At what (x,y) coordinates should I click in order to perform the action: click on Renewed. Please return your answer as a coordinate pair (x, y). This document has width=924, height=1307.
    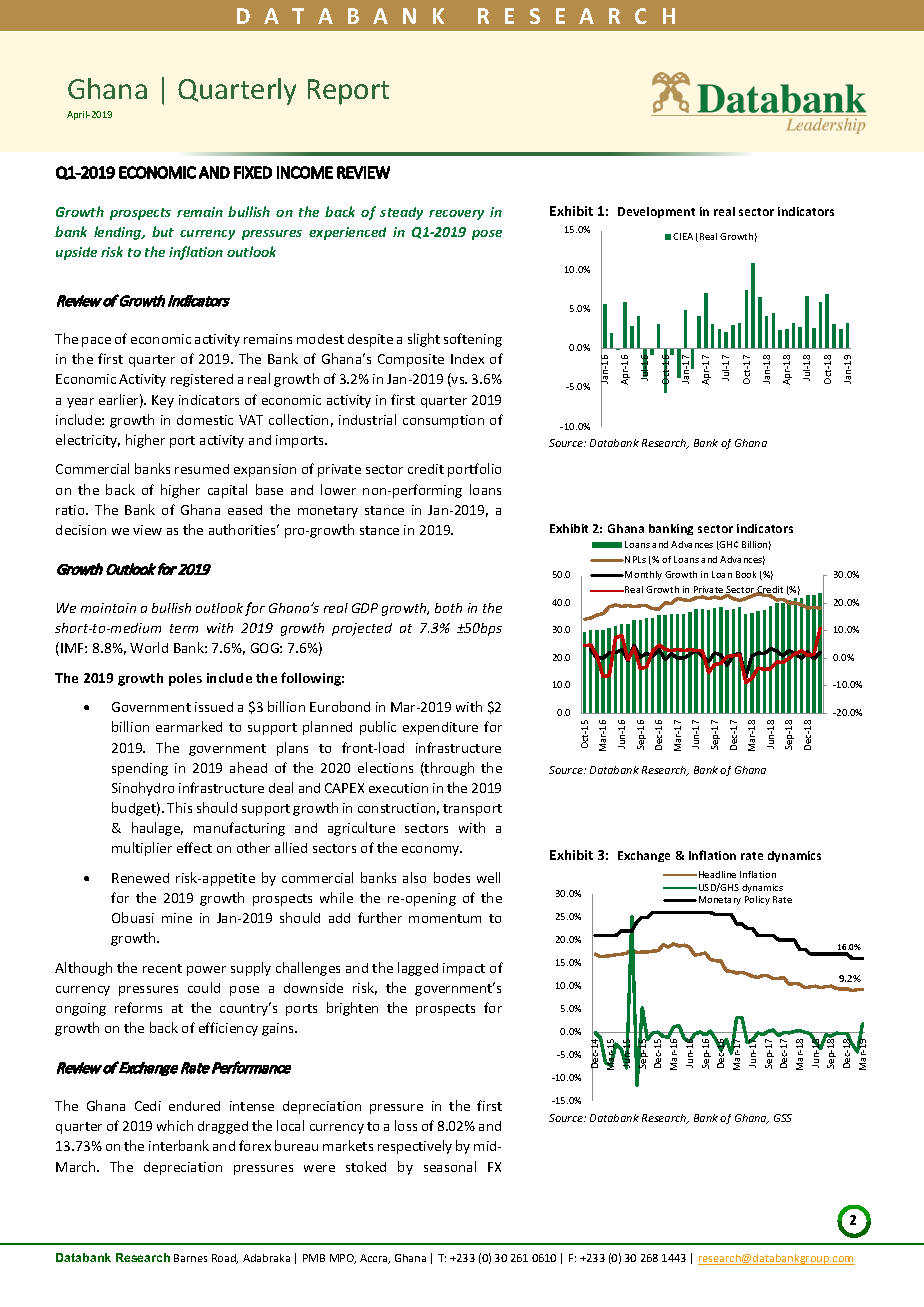
    Looking at the image, I should click on (140, 878).
